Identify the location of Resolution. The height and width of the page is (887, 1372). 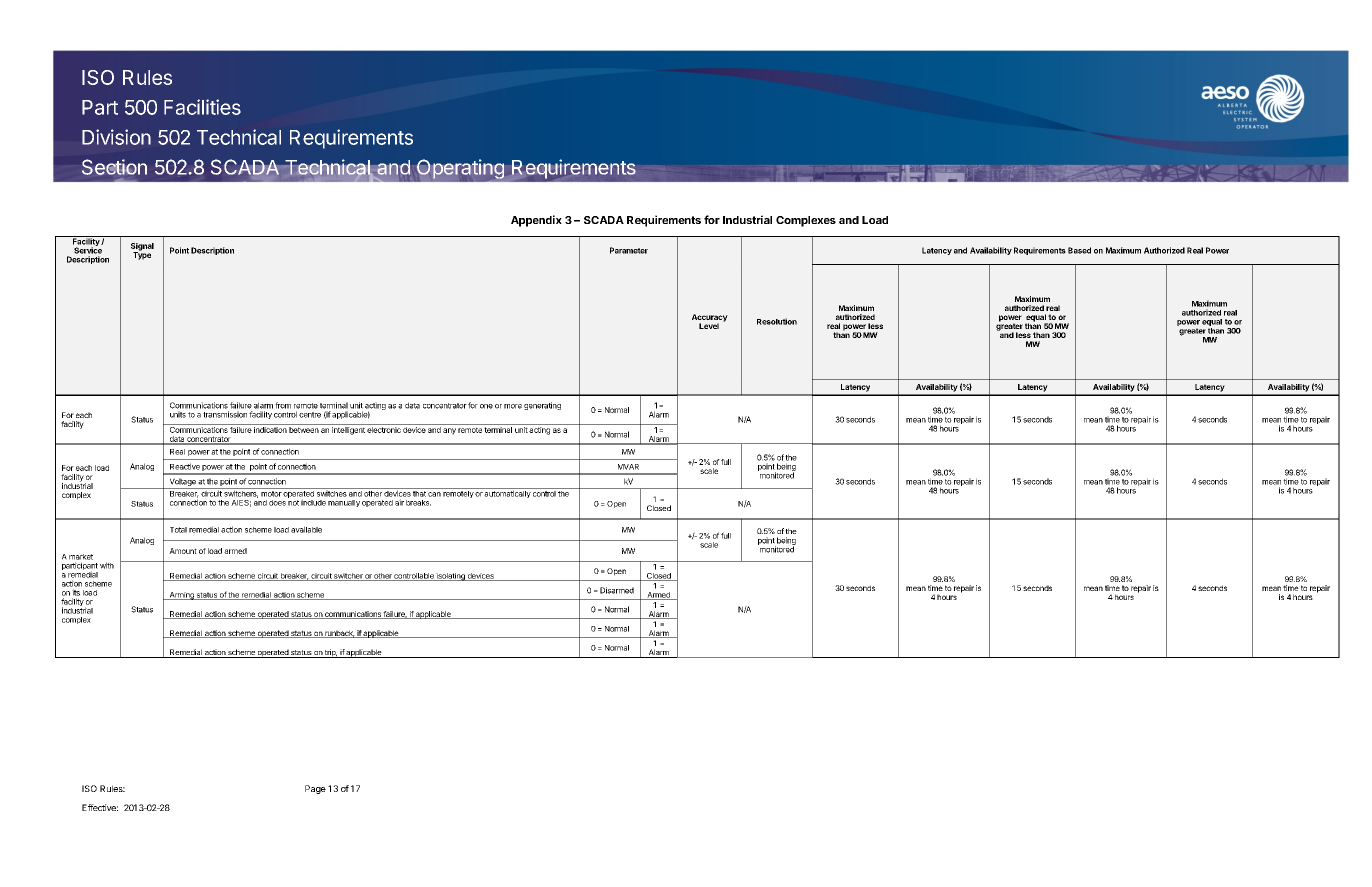
(777, 321).
